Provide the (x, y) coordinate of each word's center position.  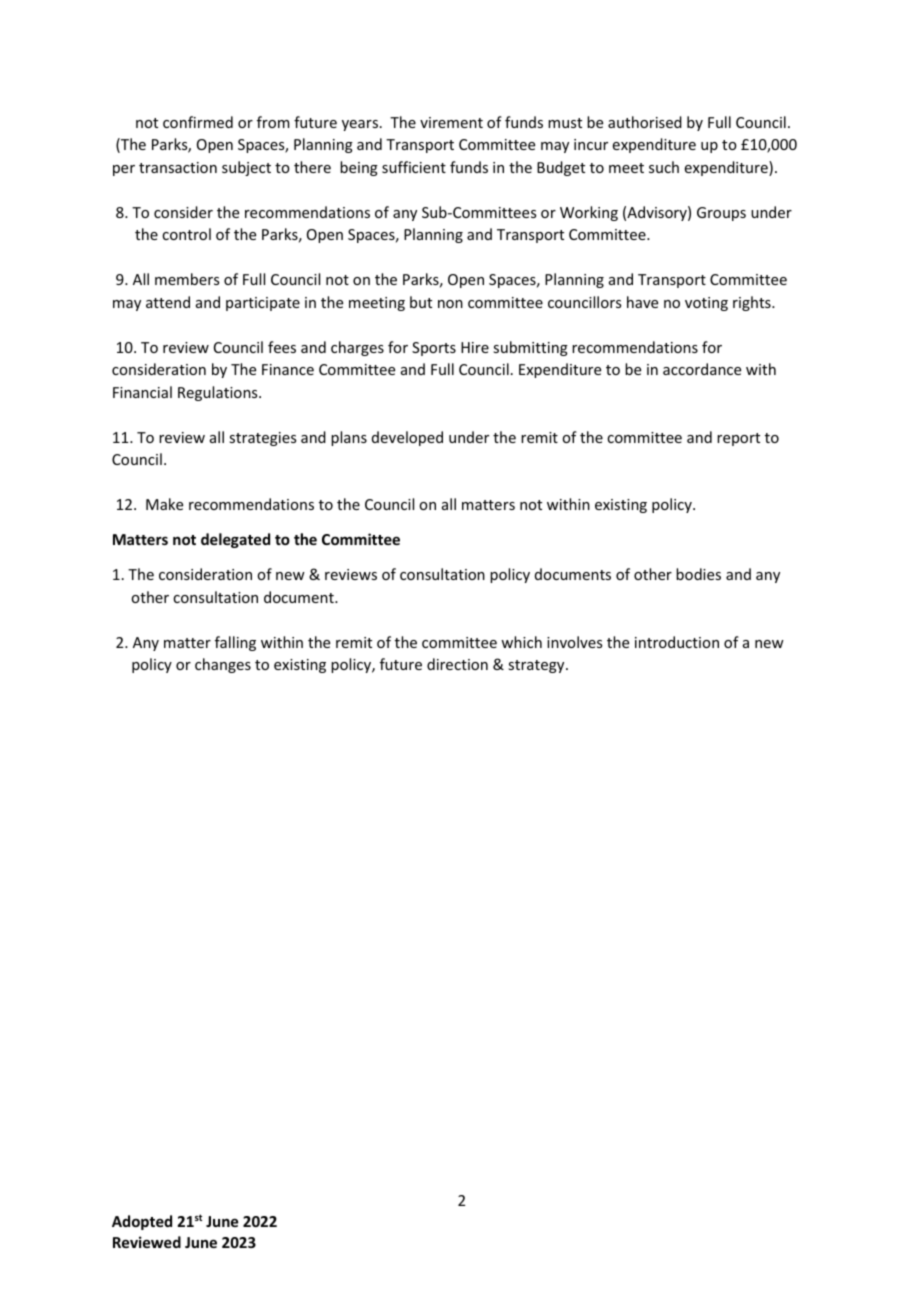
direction (457, 664)
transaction (178, 167)
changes (223, 665)
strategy (537, 666)
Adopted (142, 1222)
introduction (677, 642)
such (664, 167)
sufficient (414, 167)
